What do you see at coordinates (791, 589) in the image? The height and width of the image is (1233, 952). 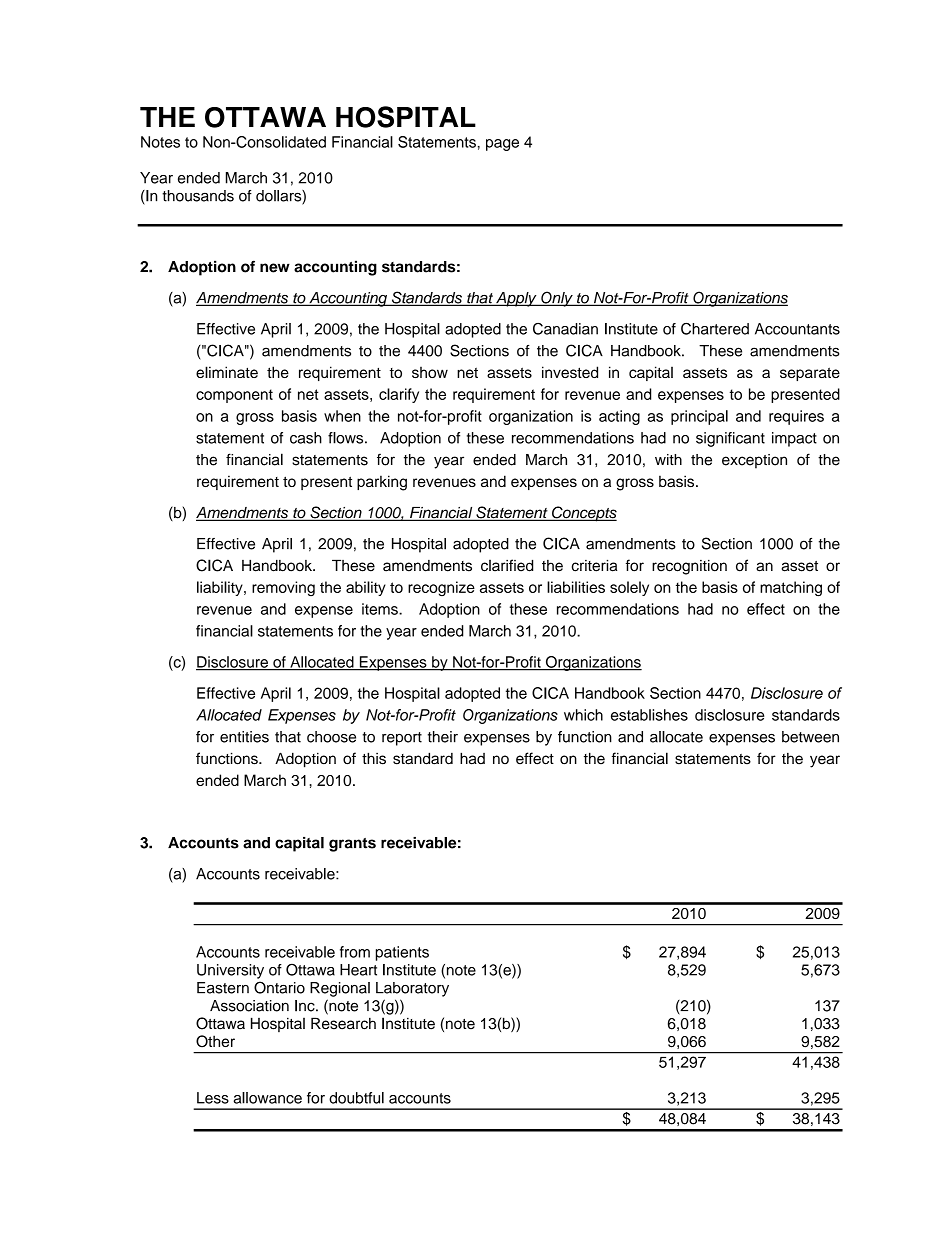 I see `matching` at bounding box center [791, 589].
